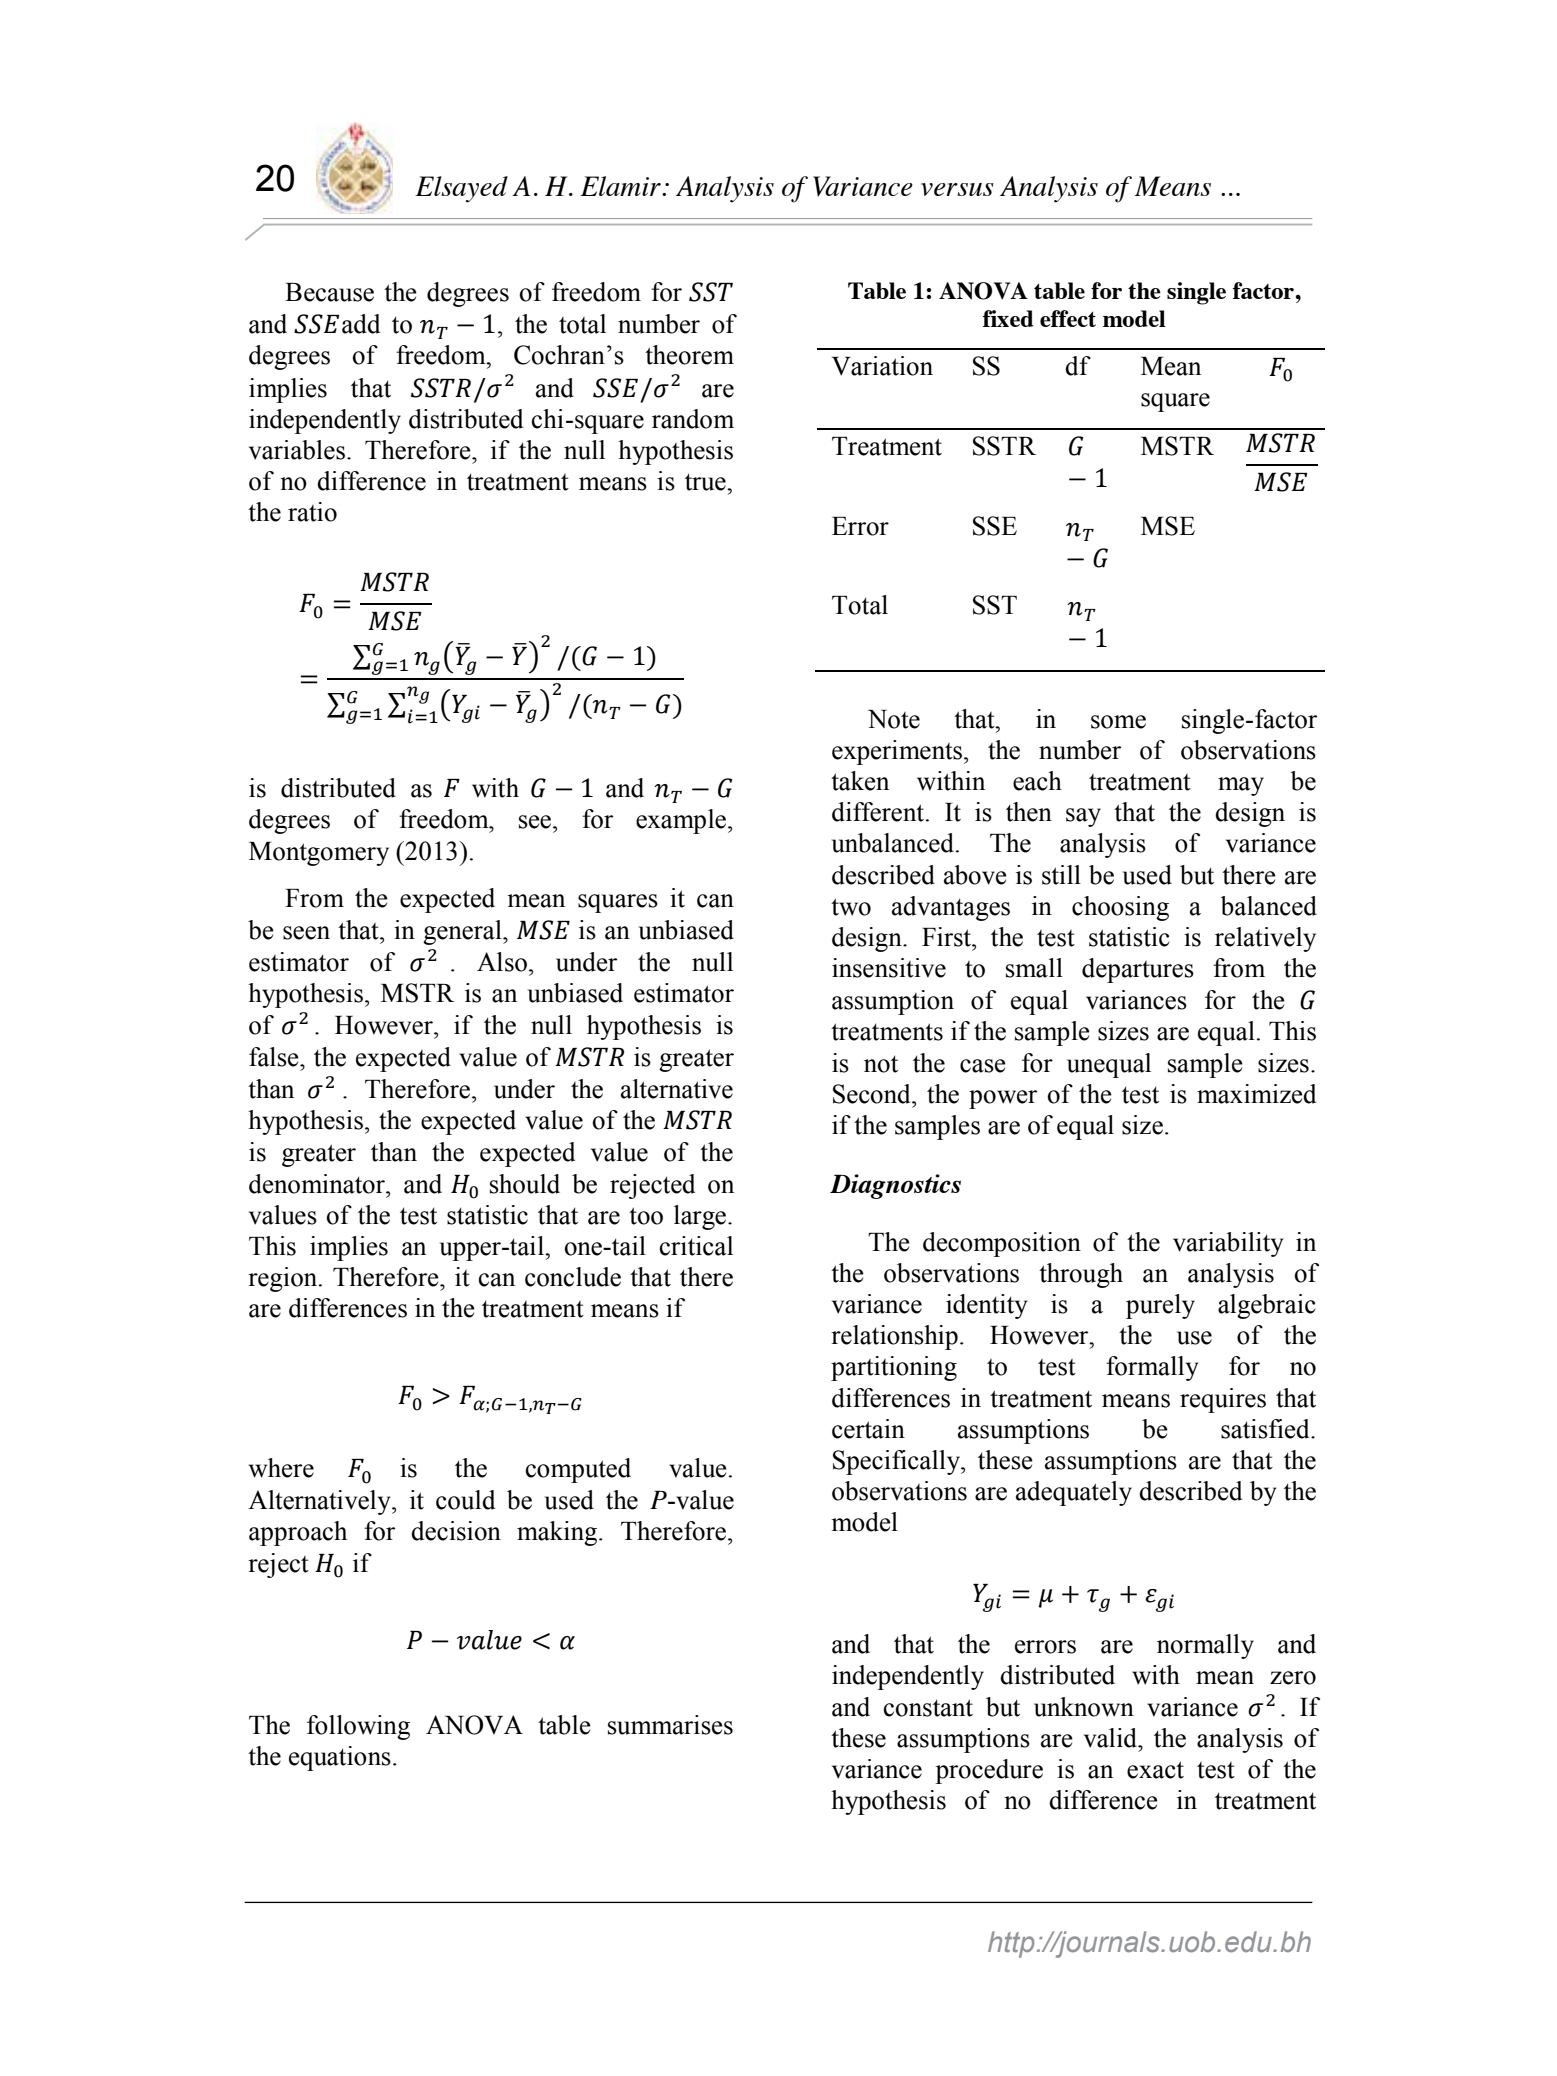  Describe the element at coordinates (1068, 318) in the page. I see `effect` at that location.
